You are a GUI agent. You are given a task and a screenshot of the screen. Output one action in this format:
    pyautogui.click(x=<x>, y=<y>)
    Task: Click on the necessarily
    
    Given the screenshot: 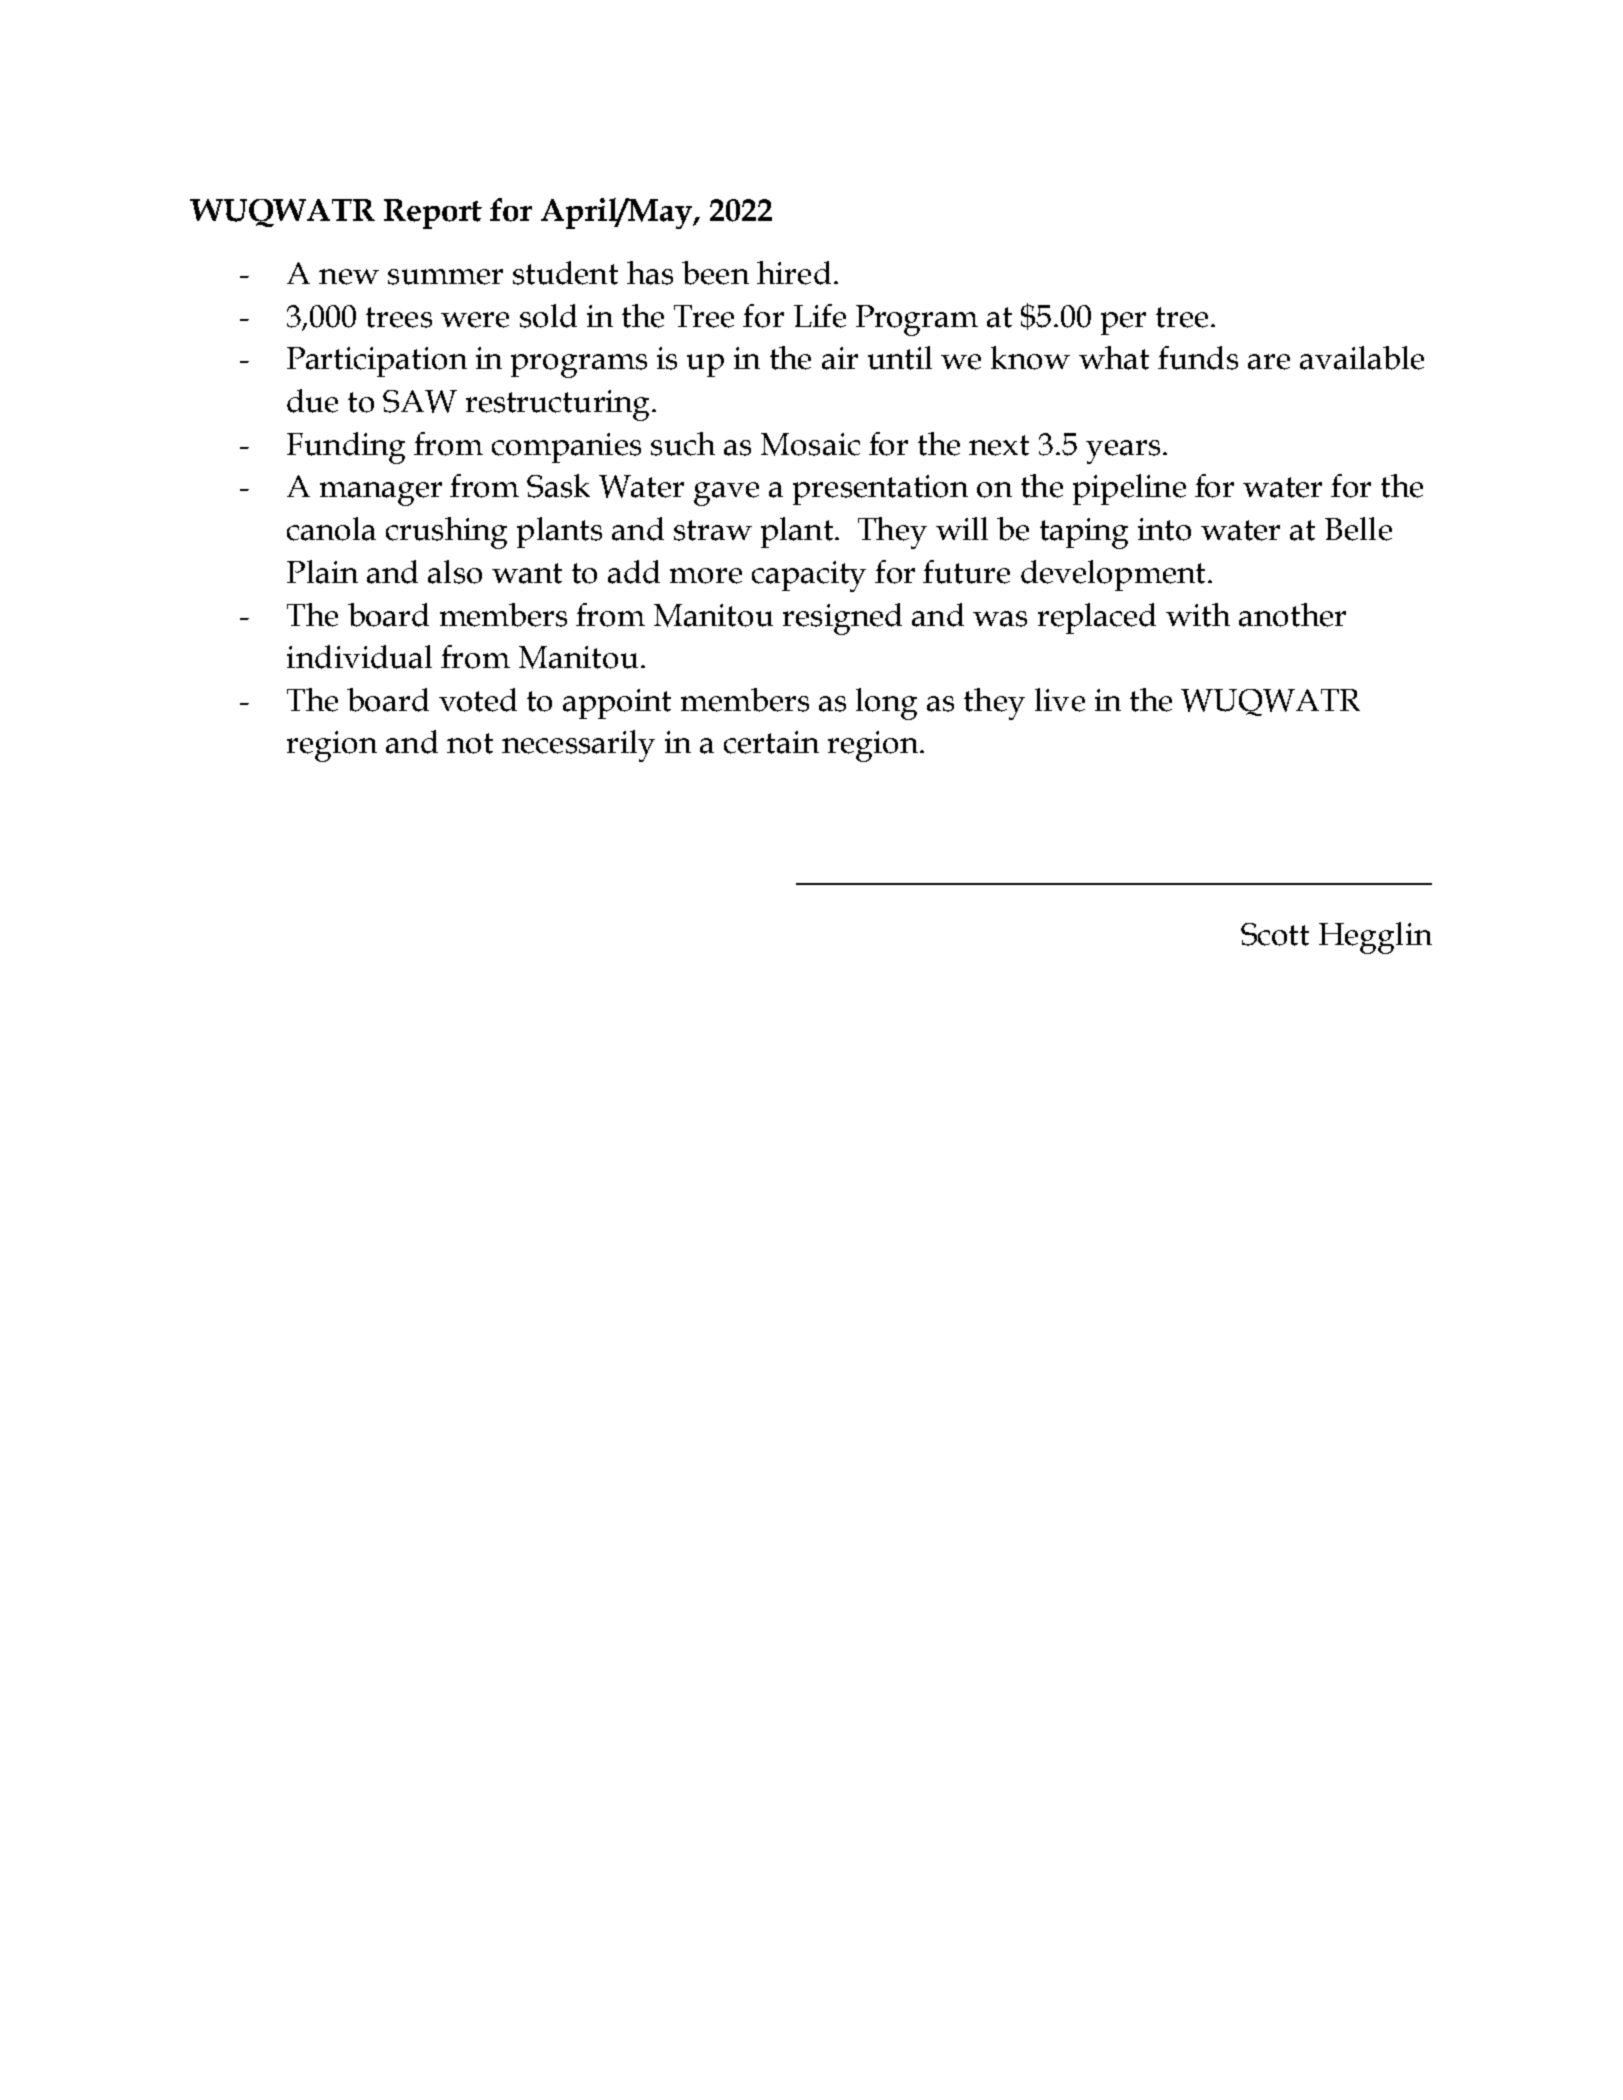 What is the action you would take?
    pyautogui.click(x=578, y=746)
